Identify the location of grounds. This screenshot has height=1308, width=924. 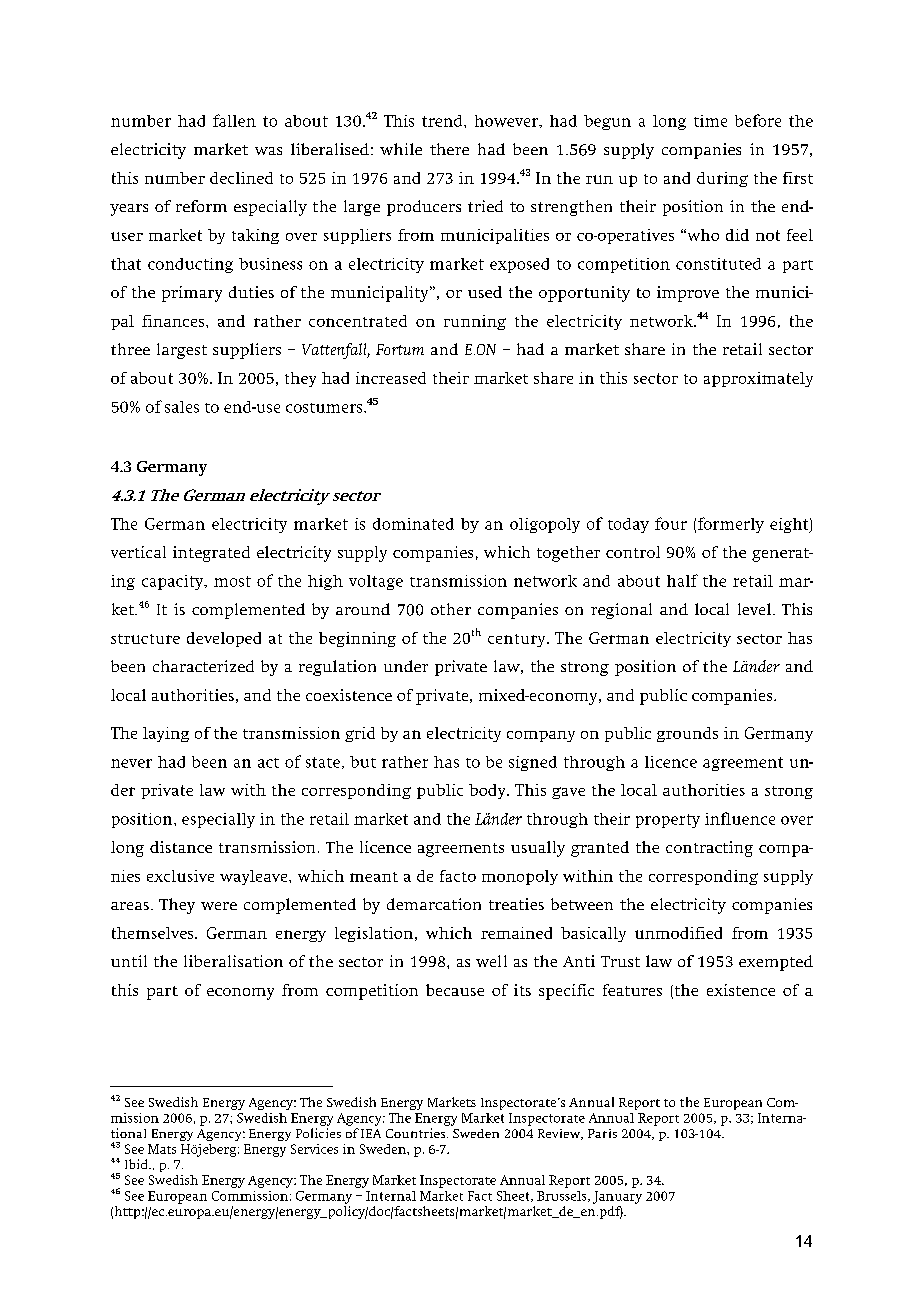
(687, 734).
